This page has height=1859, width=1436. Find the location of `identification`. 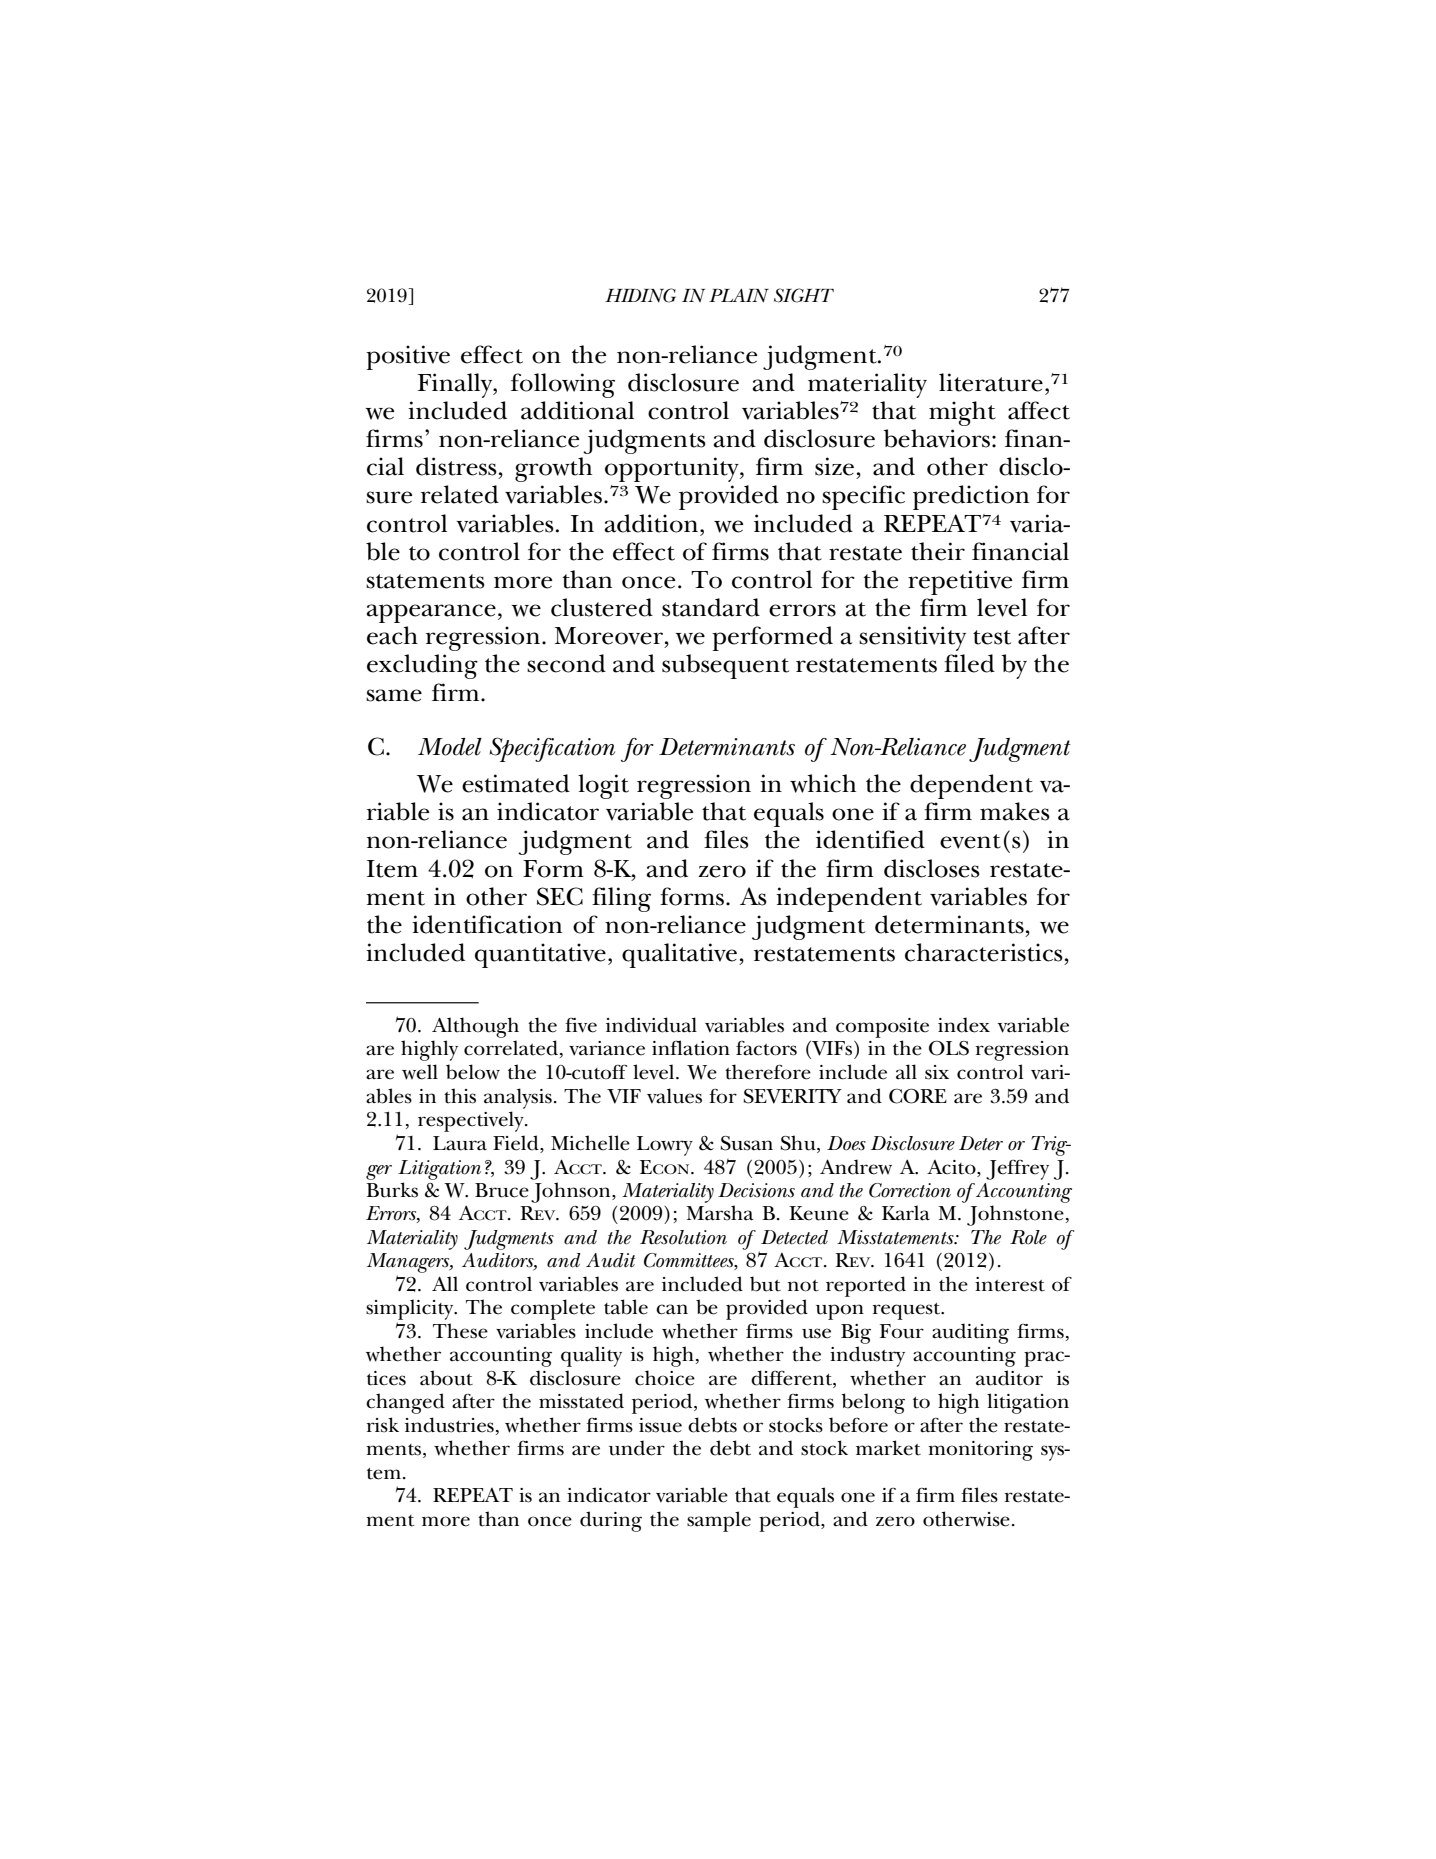

identification is located at coordinates (487, 924).
